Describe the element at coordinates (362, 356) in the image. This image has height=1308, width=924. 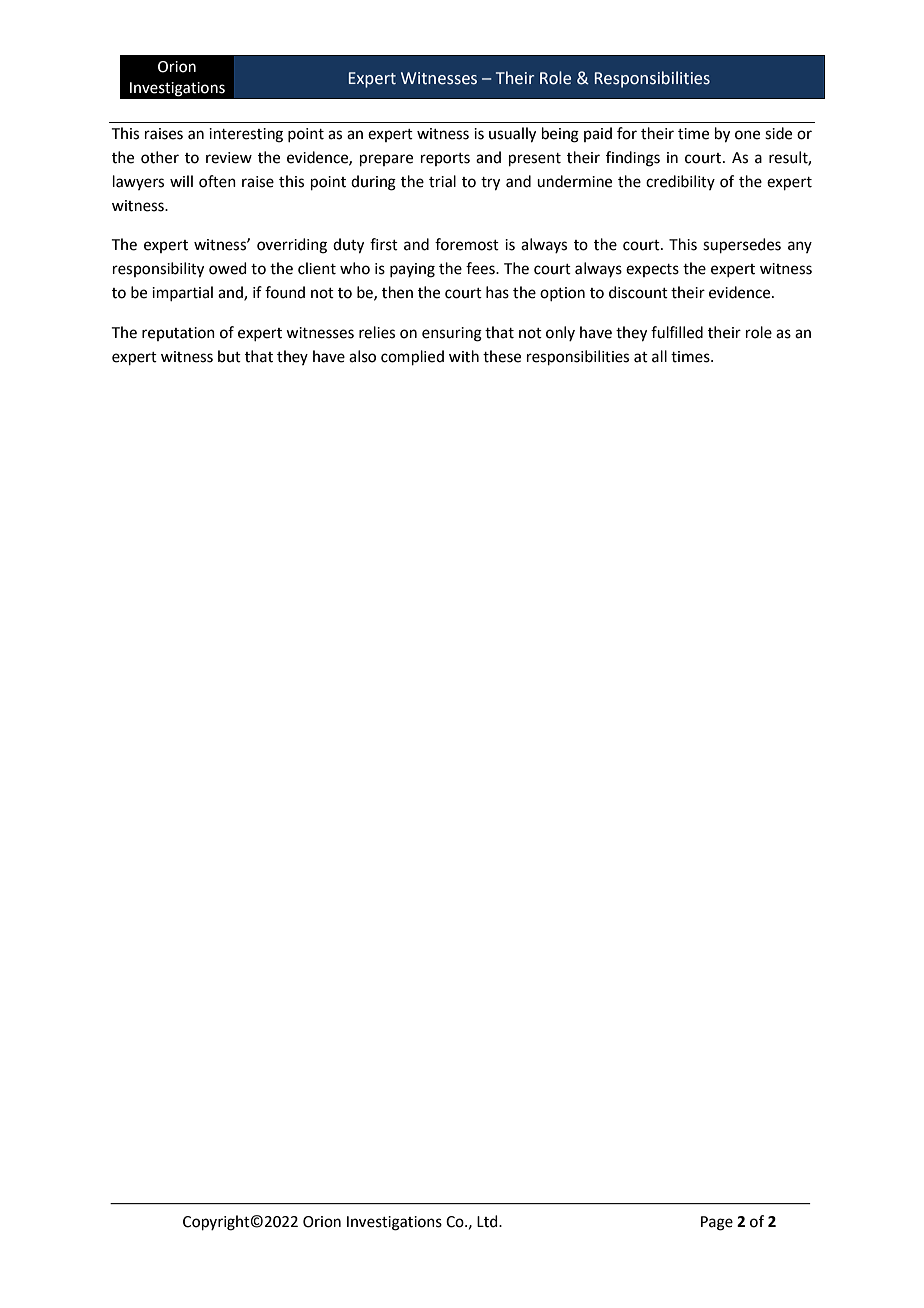
I see `also` at that location.
